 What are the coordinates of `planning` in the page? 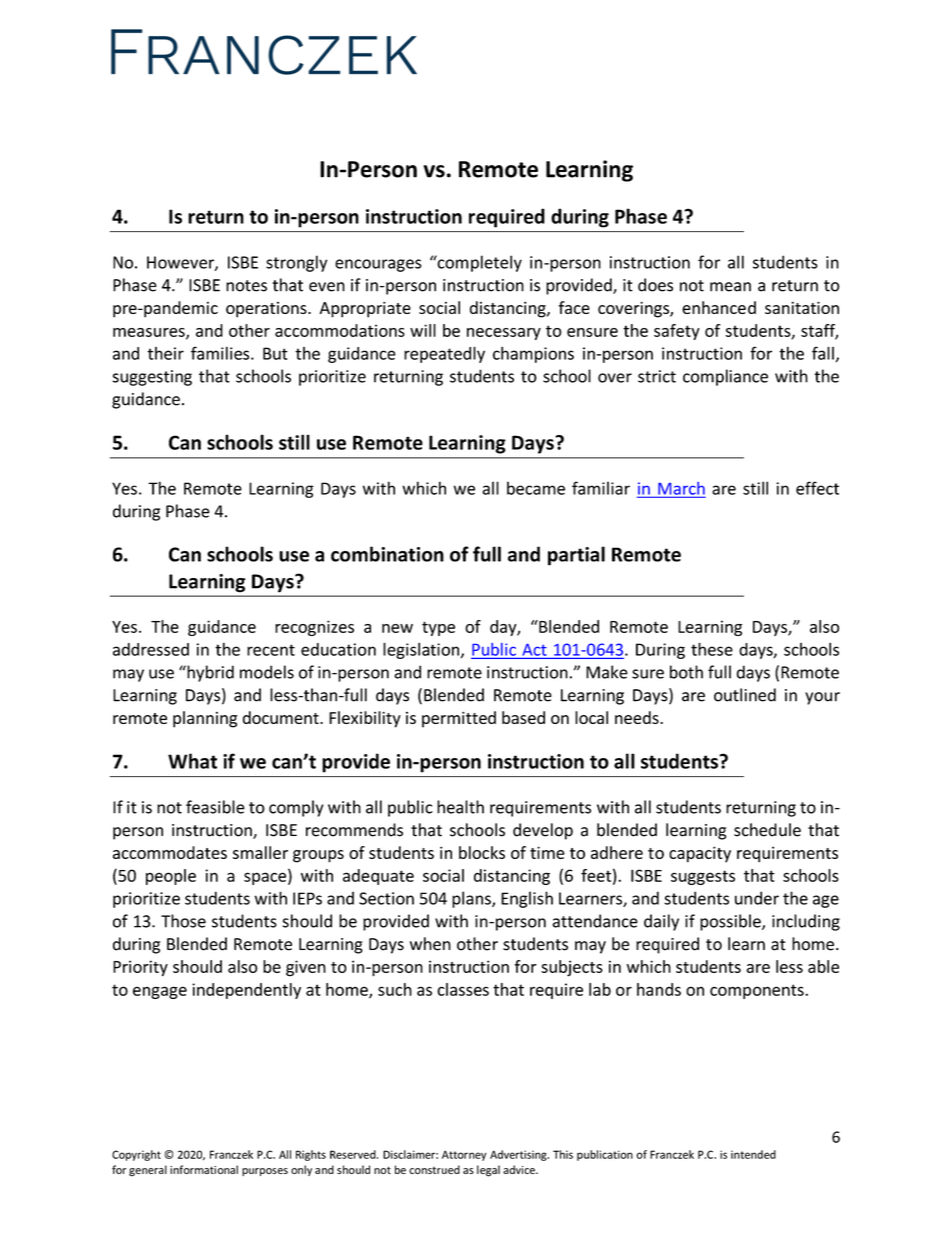 It's located at (205, 719).
